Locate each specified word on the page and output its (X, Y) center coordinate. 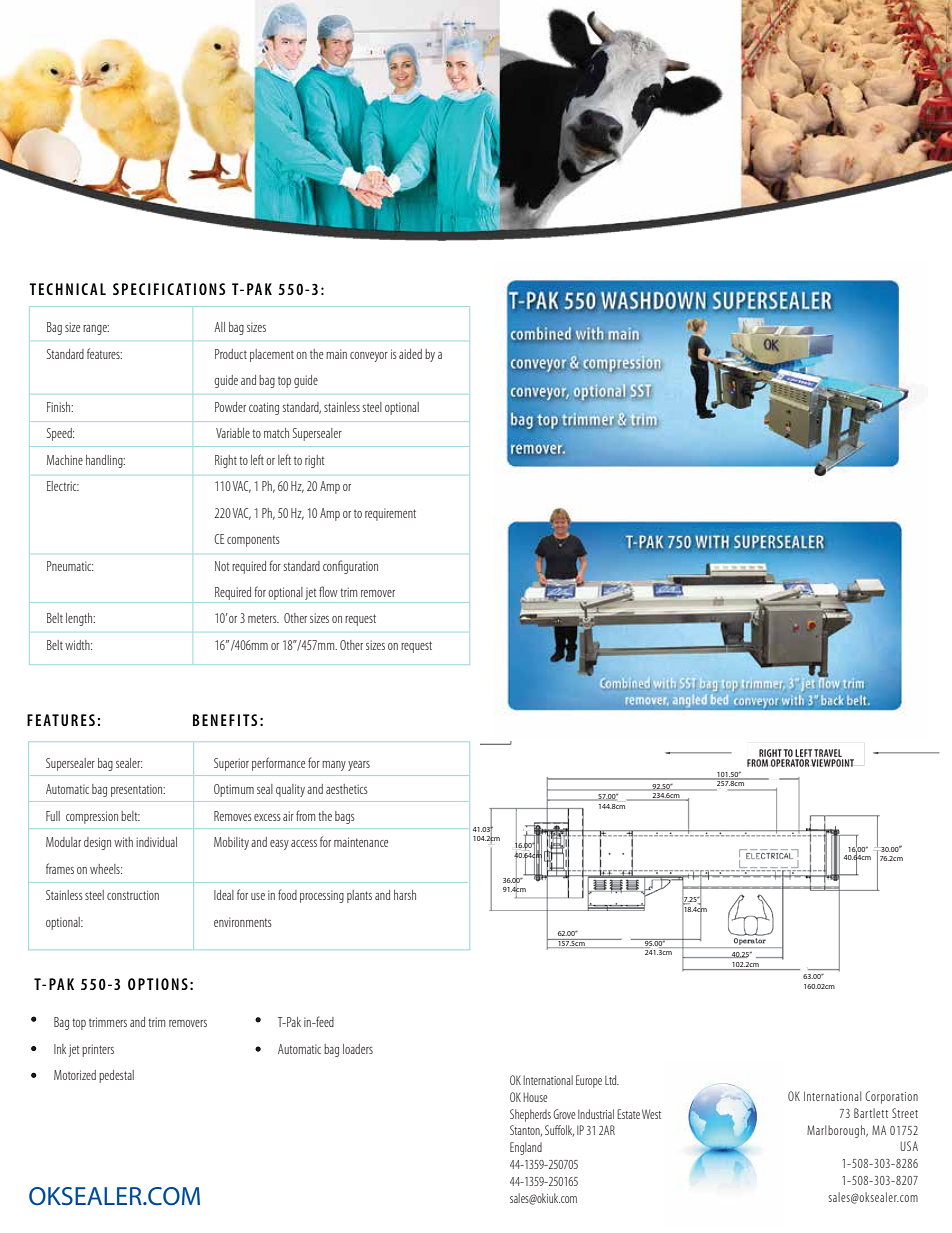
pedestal (116, 1076)
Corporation (891, 1097)
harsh (405, 895)
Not (222, 566)
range (96, 330)
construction (133, 895)
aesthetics (347, 789)
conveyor (369, 357)
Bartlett (871, 1113)
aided (410, 354)
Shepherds (530, 1115)
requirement (390, 514)
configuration (350, 567)
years (359, 766)
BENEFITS (225, 720)
